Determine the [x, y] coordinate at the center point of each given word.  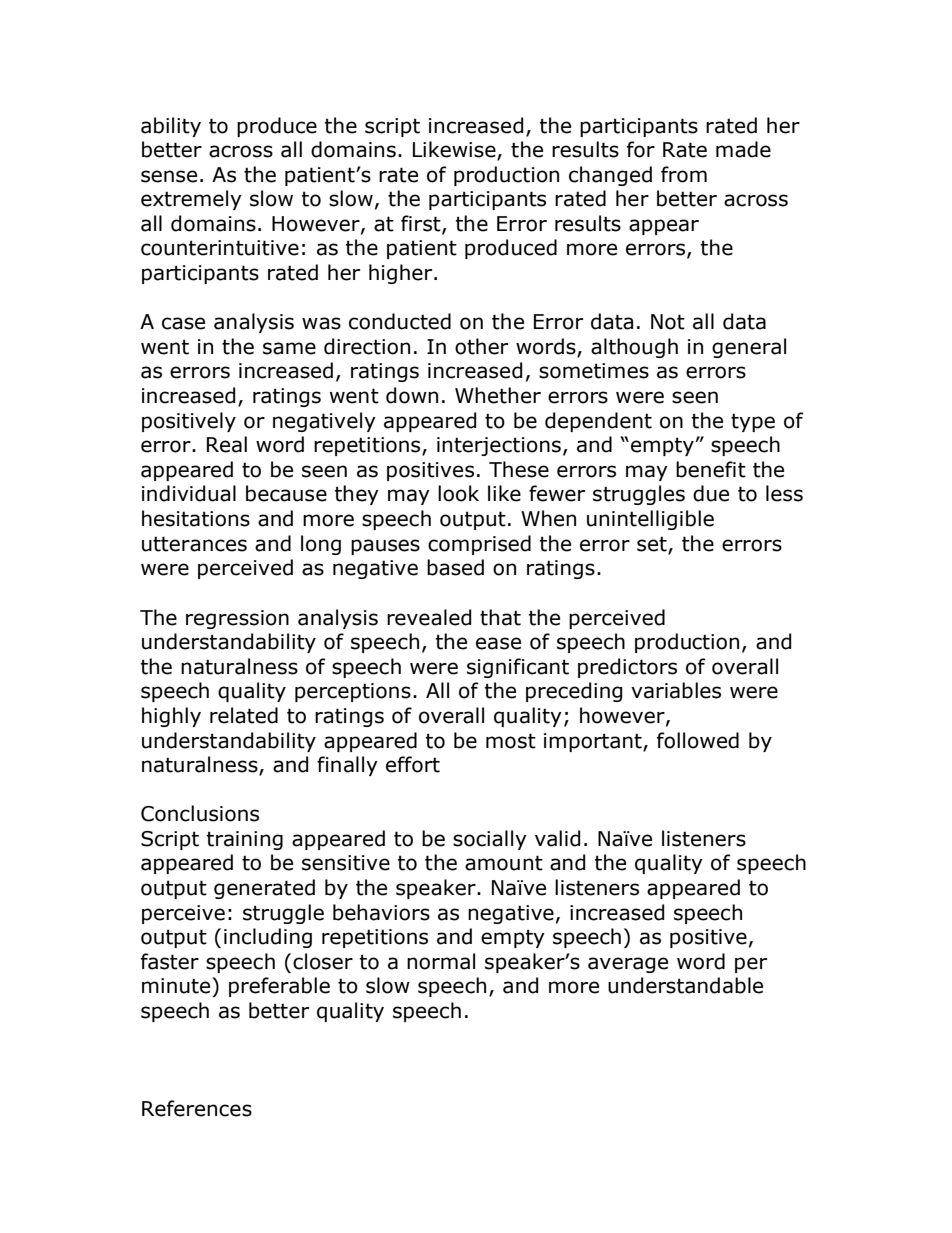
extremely [191, 200]
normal [441, 961]
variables [676, 690]
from [684, 174]
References [197, 1108]
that [500, 617]
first [422, 224]
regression [237, 619]
